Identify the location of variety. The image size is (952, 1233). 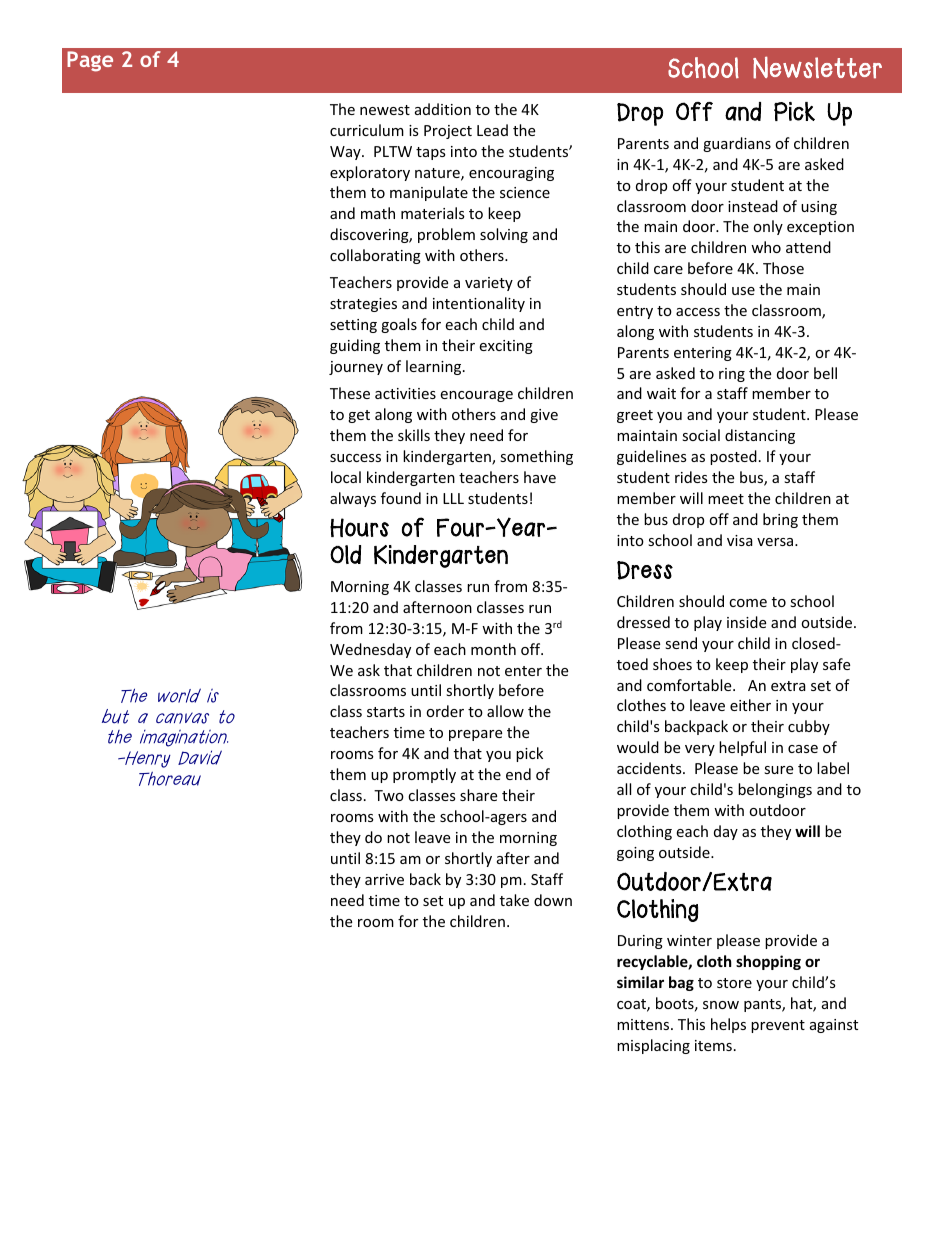
(489, 284).
